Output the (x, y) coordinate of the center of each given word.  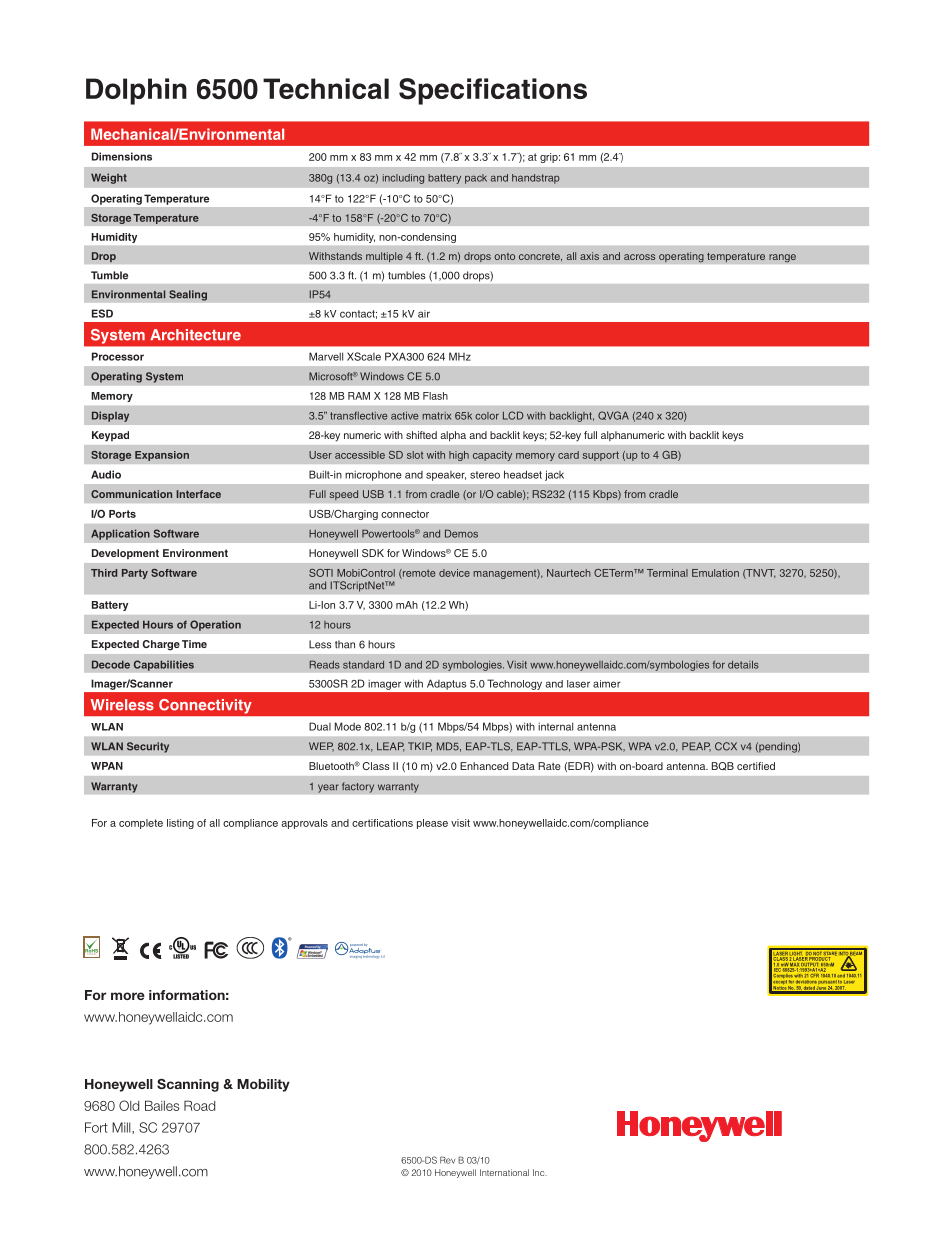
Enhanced (484, 766)
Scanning (188, 1085)
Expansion (162, 456)
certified (756, 766)
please (432, 824)
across (639, 257)
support (600, 456)
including (403, 179)
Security (148, 747)
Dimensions (122, 156)
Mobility (263, 1085)
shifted (421, 435)
